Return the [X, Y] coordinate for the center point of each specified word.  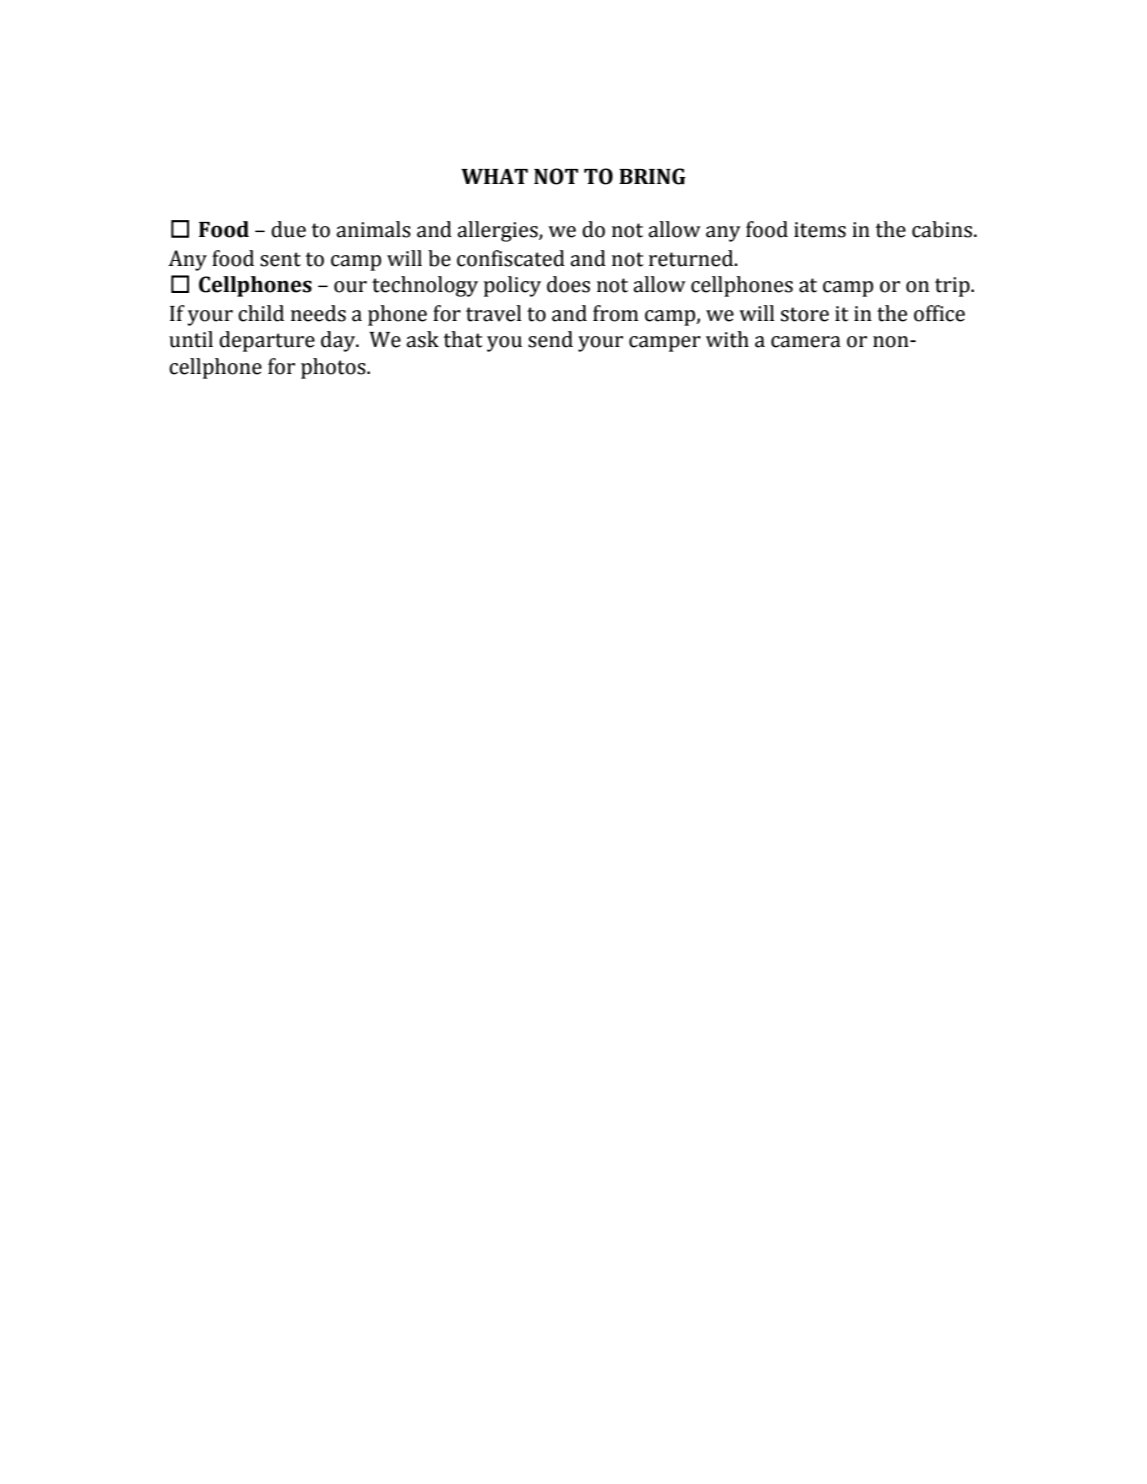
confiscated [511, 258]
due [288, 229]
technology [425, 286]
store [805, 314]
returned [692, 258]
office [939, 313]
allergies [498, 231]
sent [280, 259]
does [568, 284]
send [550, 339]
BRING [652, 176]
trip [953, 287]
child [261, 313]
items [820, 230]
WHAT [494, 176]
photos [334, 368]
